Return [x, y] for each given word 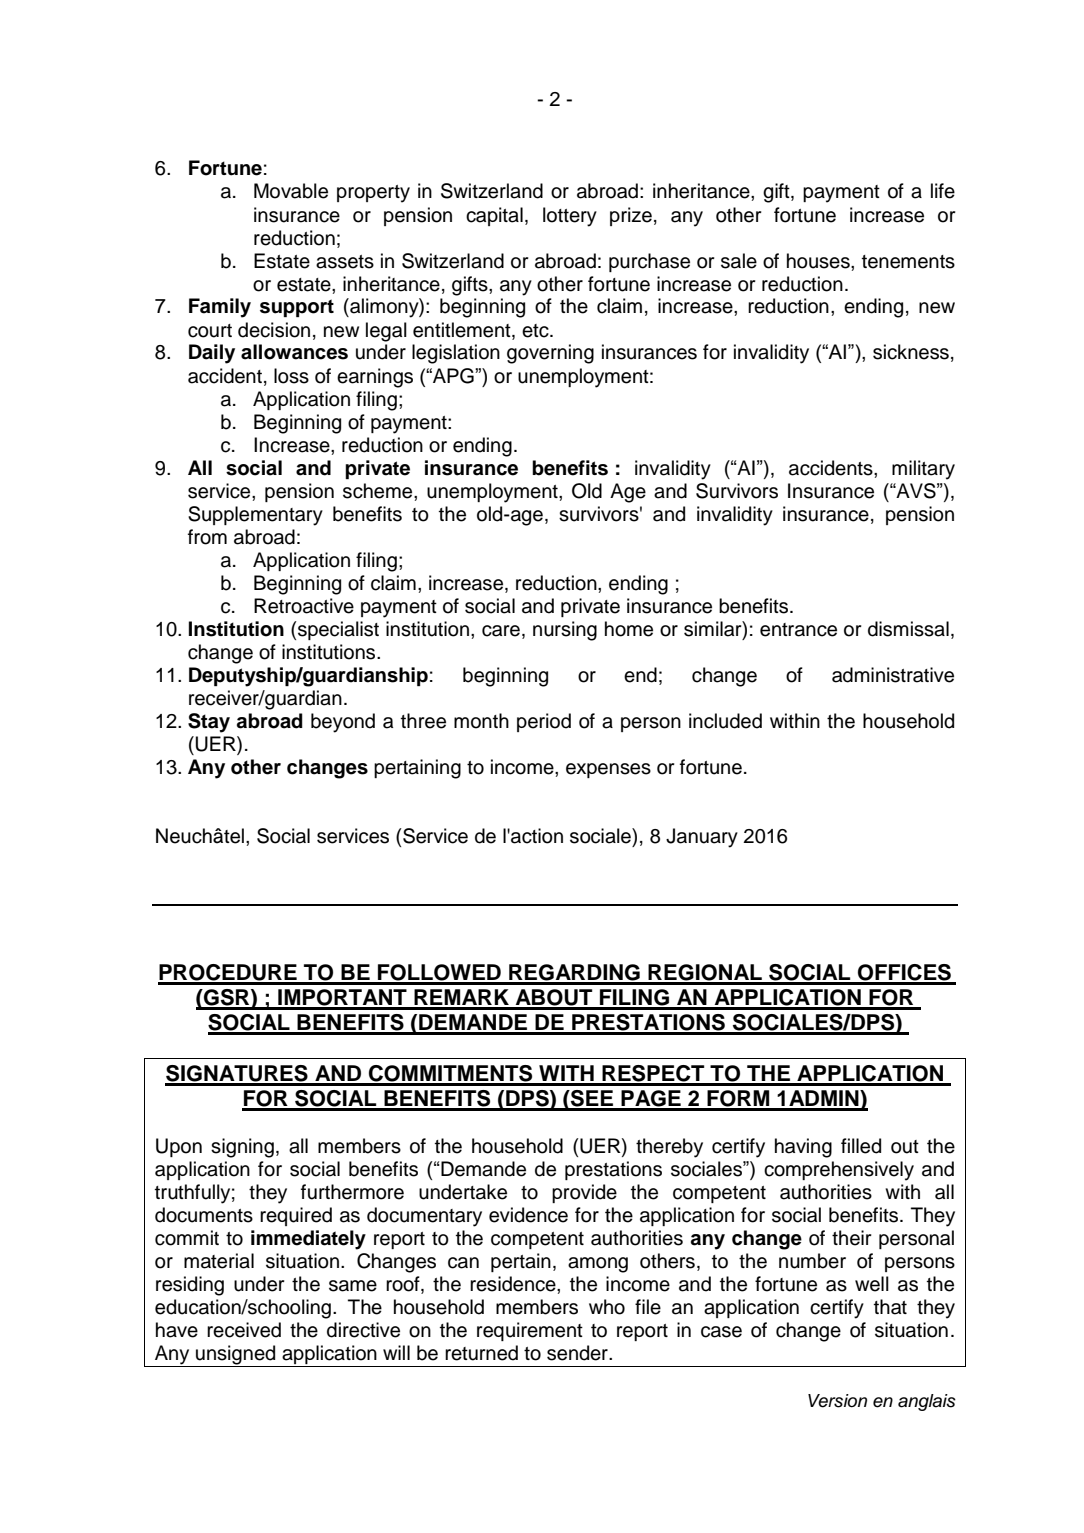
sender [578, 1353]
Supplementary [255, 516]
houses [819, 261]
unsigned [236, 1356]
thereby [669, 1148]
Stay [209, 723]
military [923, 470]
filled [861, 1146]
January [702, 838]
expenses [608, 770]
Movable [291, 191]
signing [242, 1148]
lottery [570, 217]
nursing [565, 631]
